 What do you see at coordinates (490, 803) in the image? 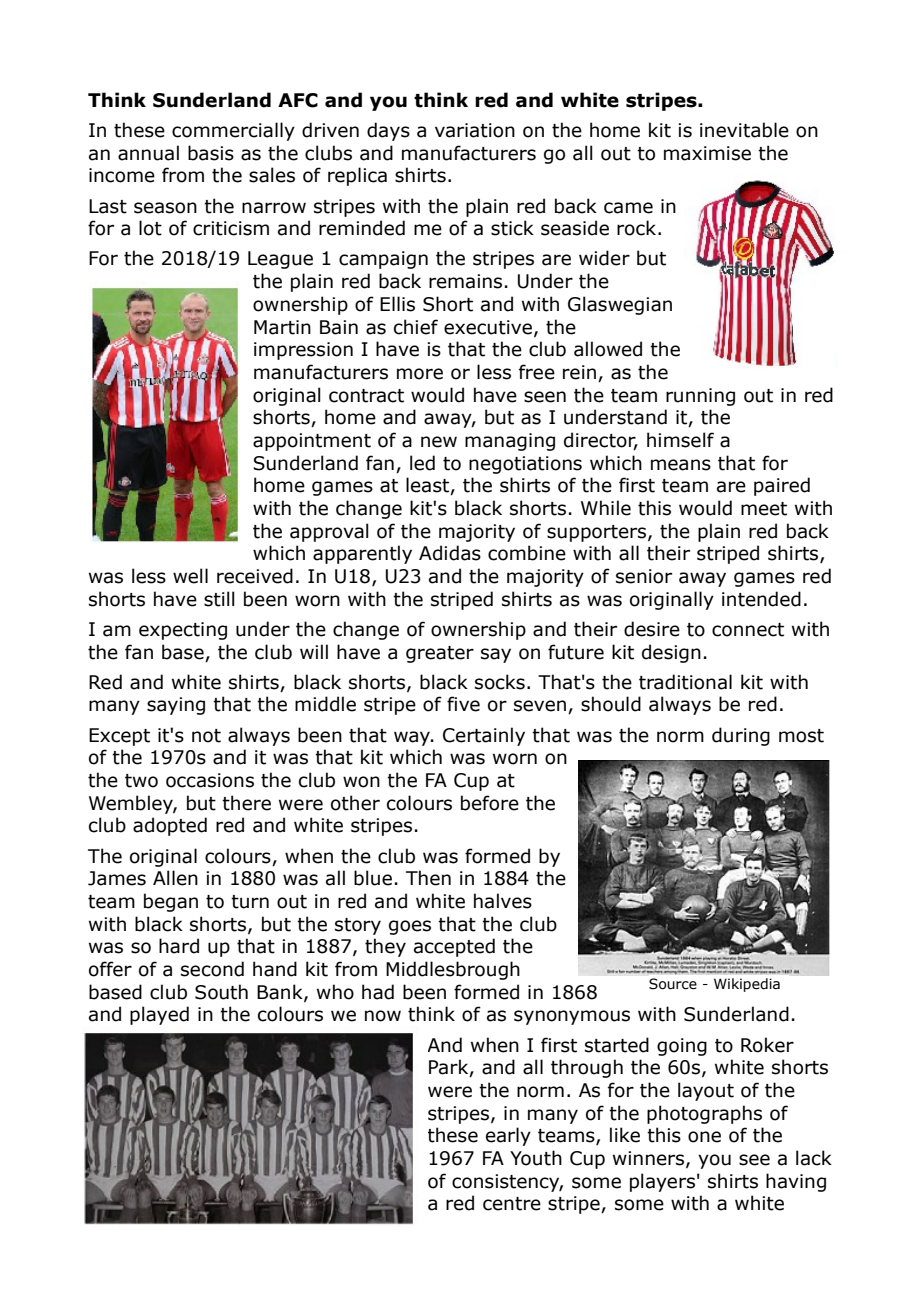
I see `before` at bounding box center [490, 803].
